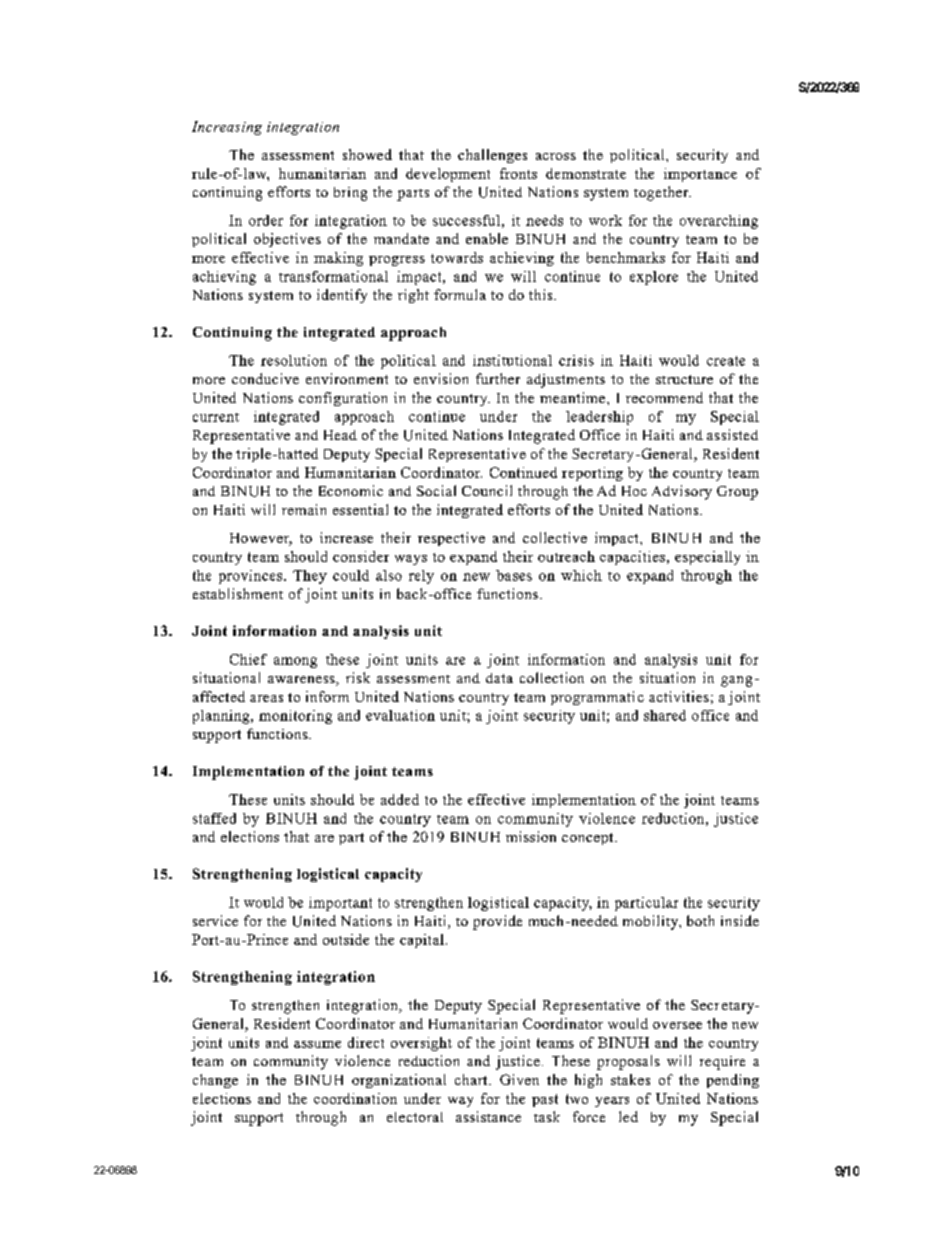 Image resolution: width=952 pixels, height=1233 pixels. Describe the element at coordinates (531, 836) in the screenshot. I see `mission` at that location.
